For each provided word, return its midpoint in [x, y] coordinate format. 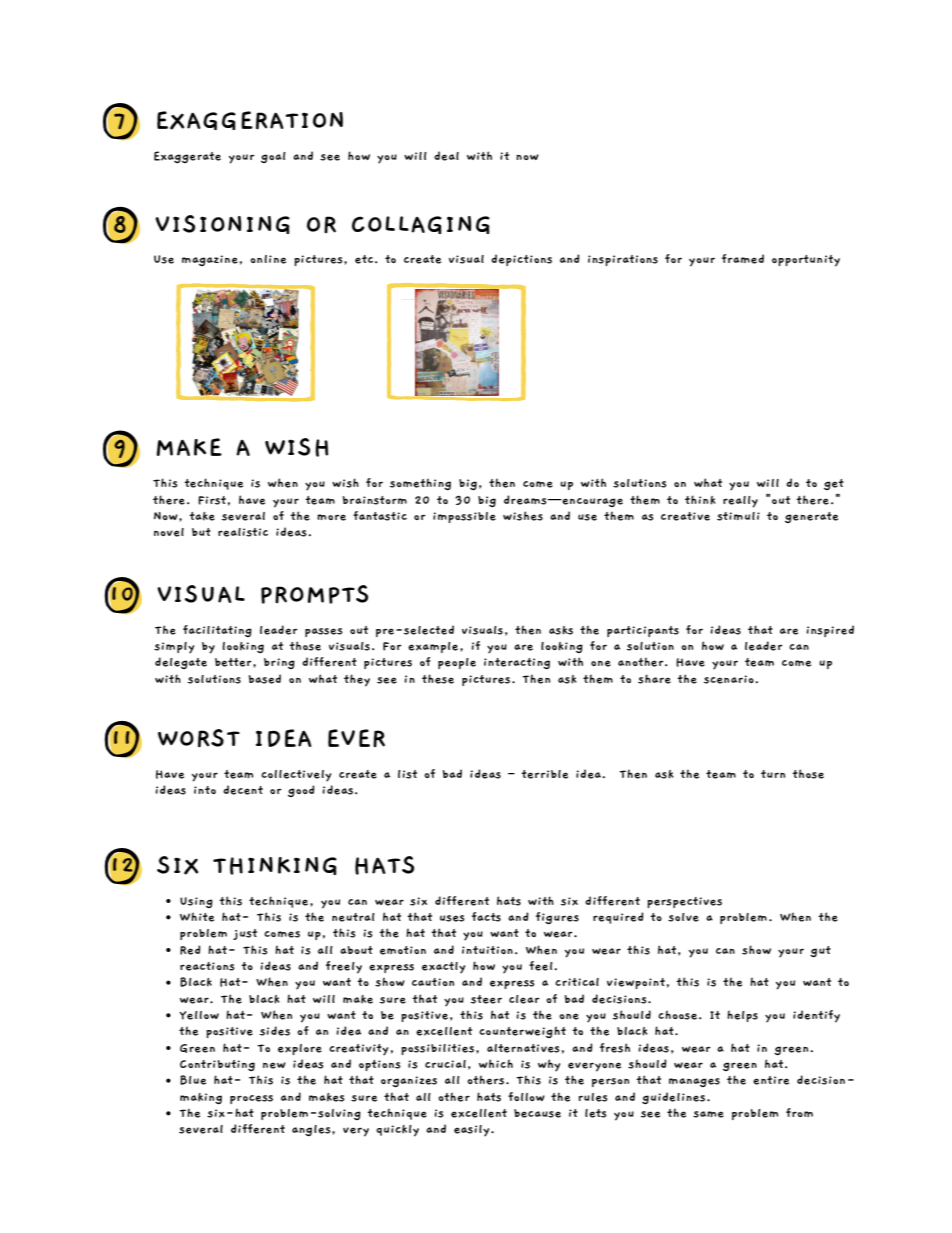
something [420, 484]
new [274, 1065]
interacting [517, 663]
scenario [729, 679]
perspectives [684, 902]
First [212, 500]
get [834, 484]
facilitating [217, 631]
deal [446, 156]
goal [273, 157]
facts [486, 917]
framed [743, 259]
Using [196, 902]
